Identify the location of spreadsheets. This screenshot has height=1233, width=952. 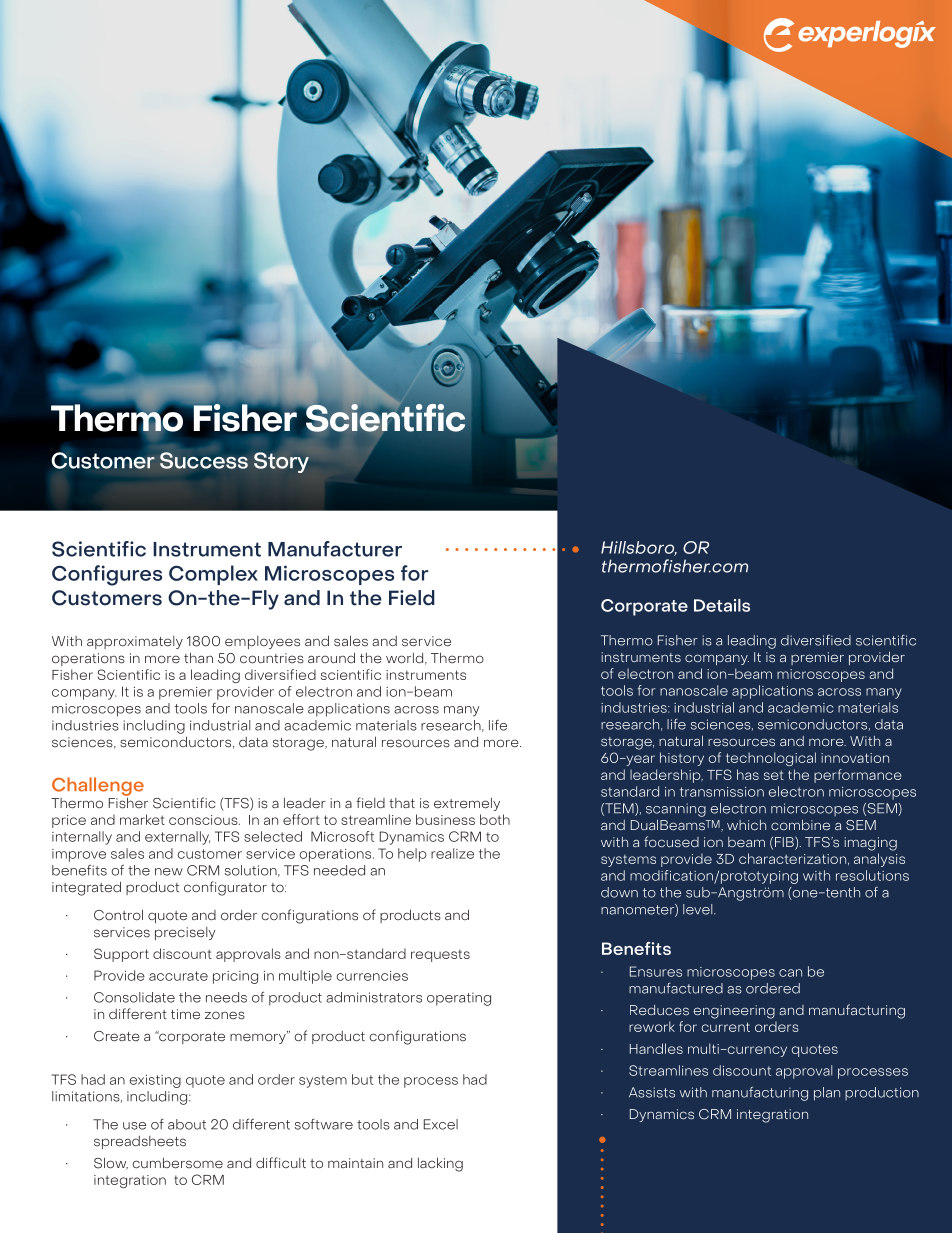
(140, 1142).
